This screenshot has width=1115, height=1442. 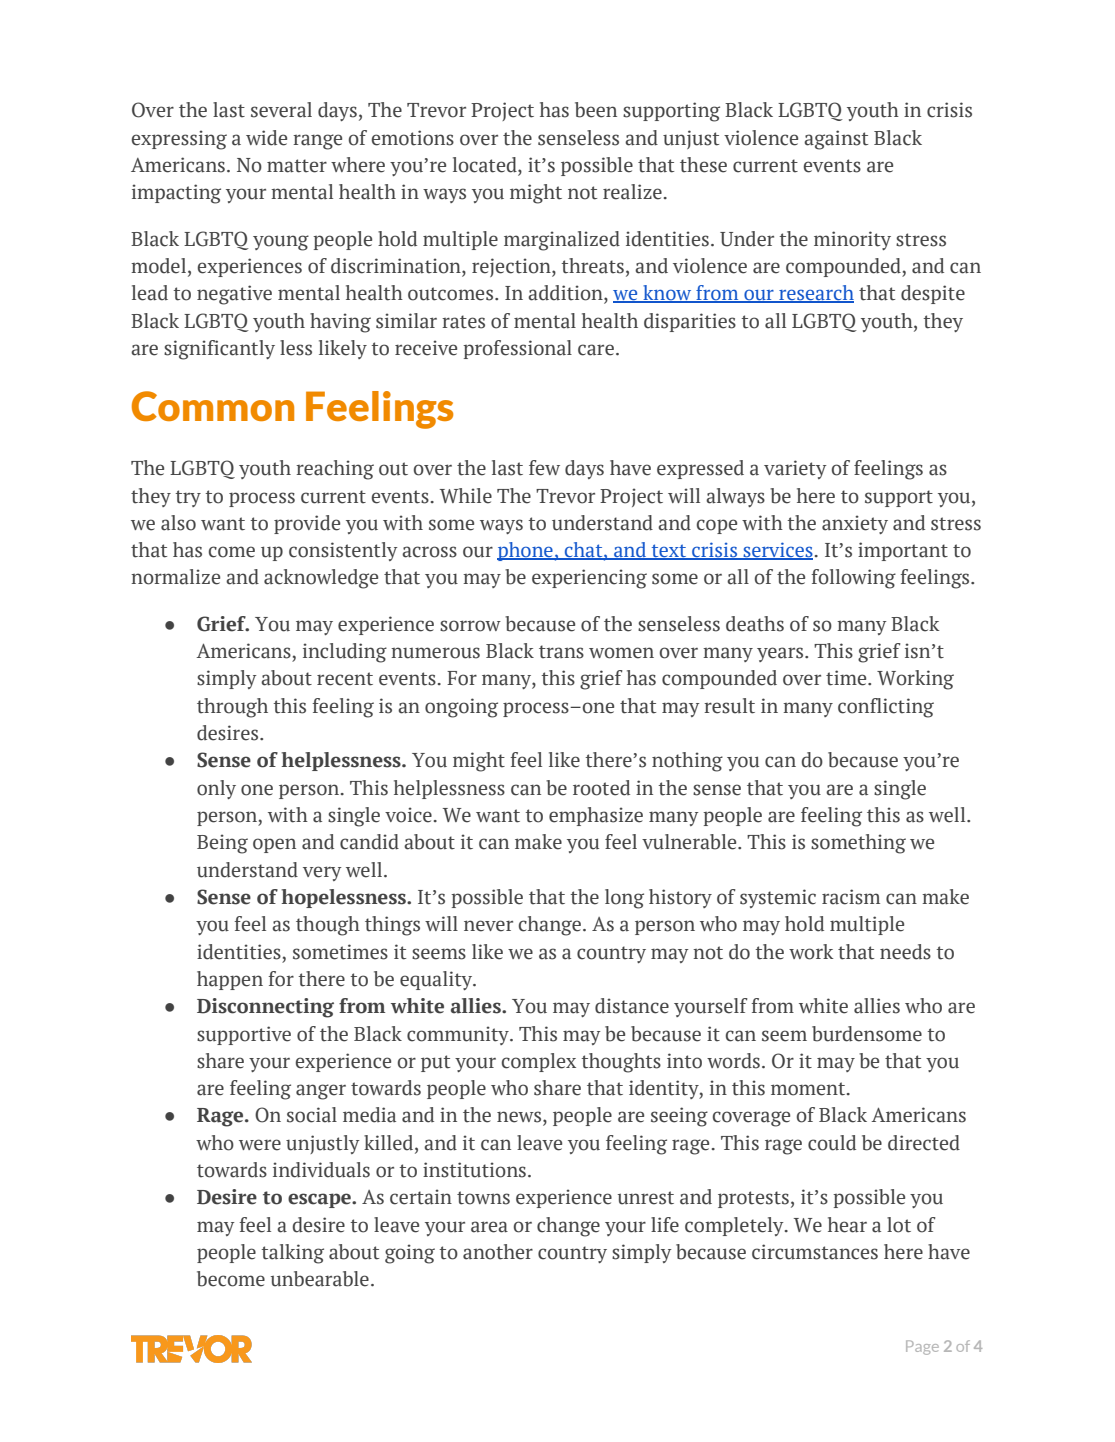 I want to click on following, so click(x=853, y=579).
